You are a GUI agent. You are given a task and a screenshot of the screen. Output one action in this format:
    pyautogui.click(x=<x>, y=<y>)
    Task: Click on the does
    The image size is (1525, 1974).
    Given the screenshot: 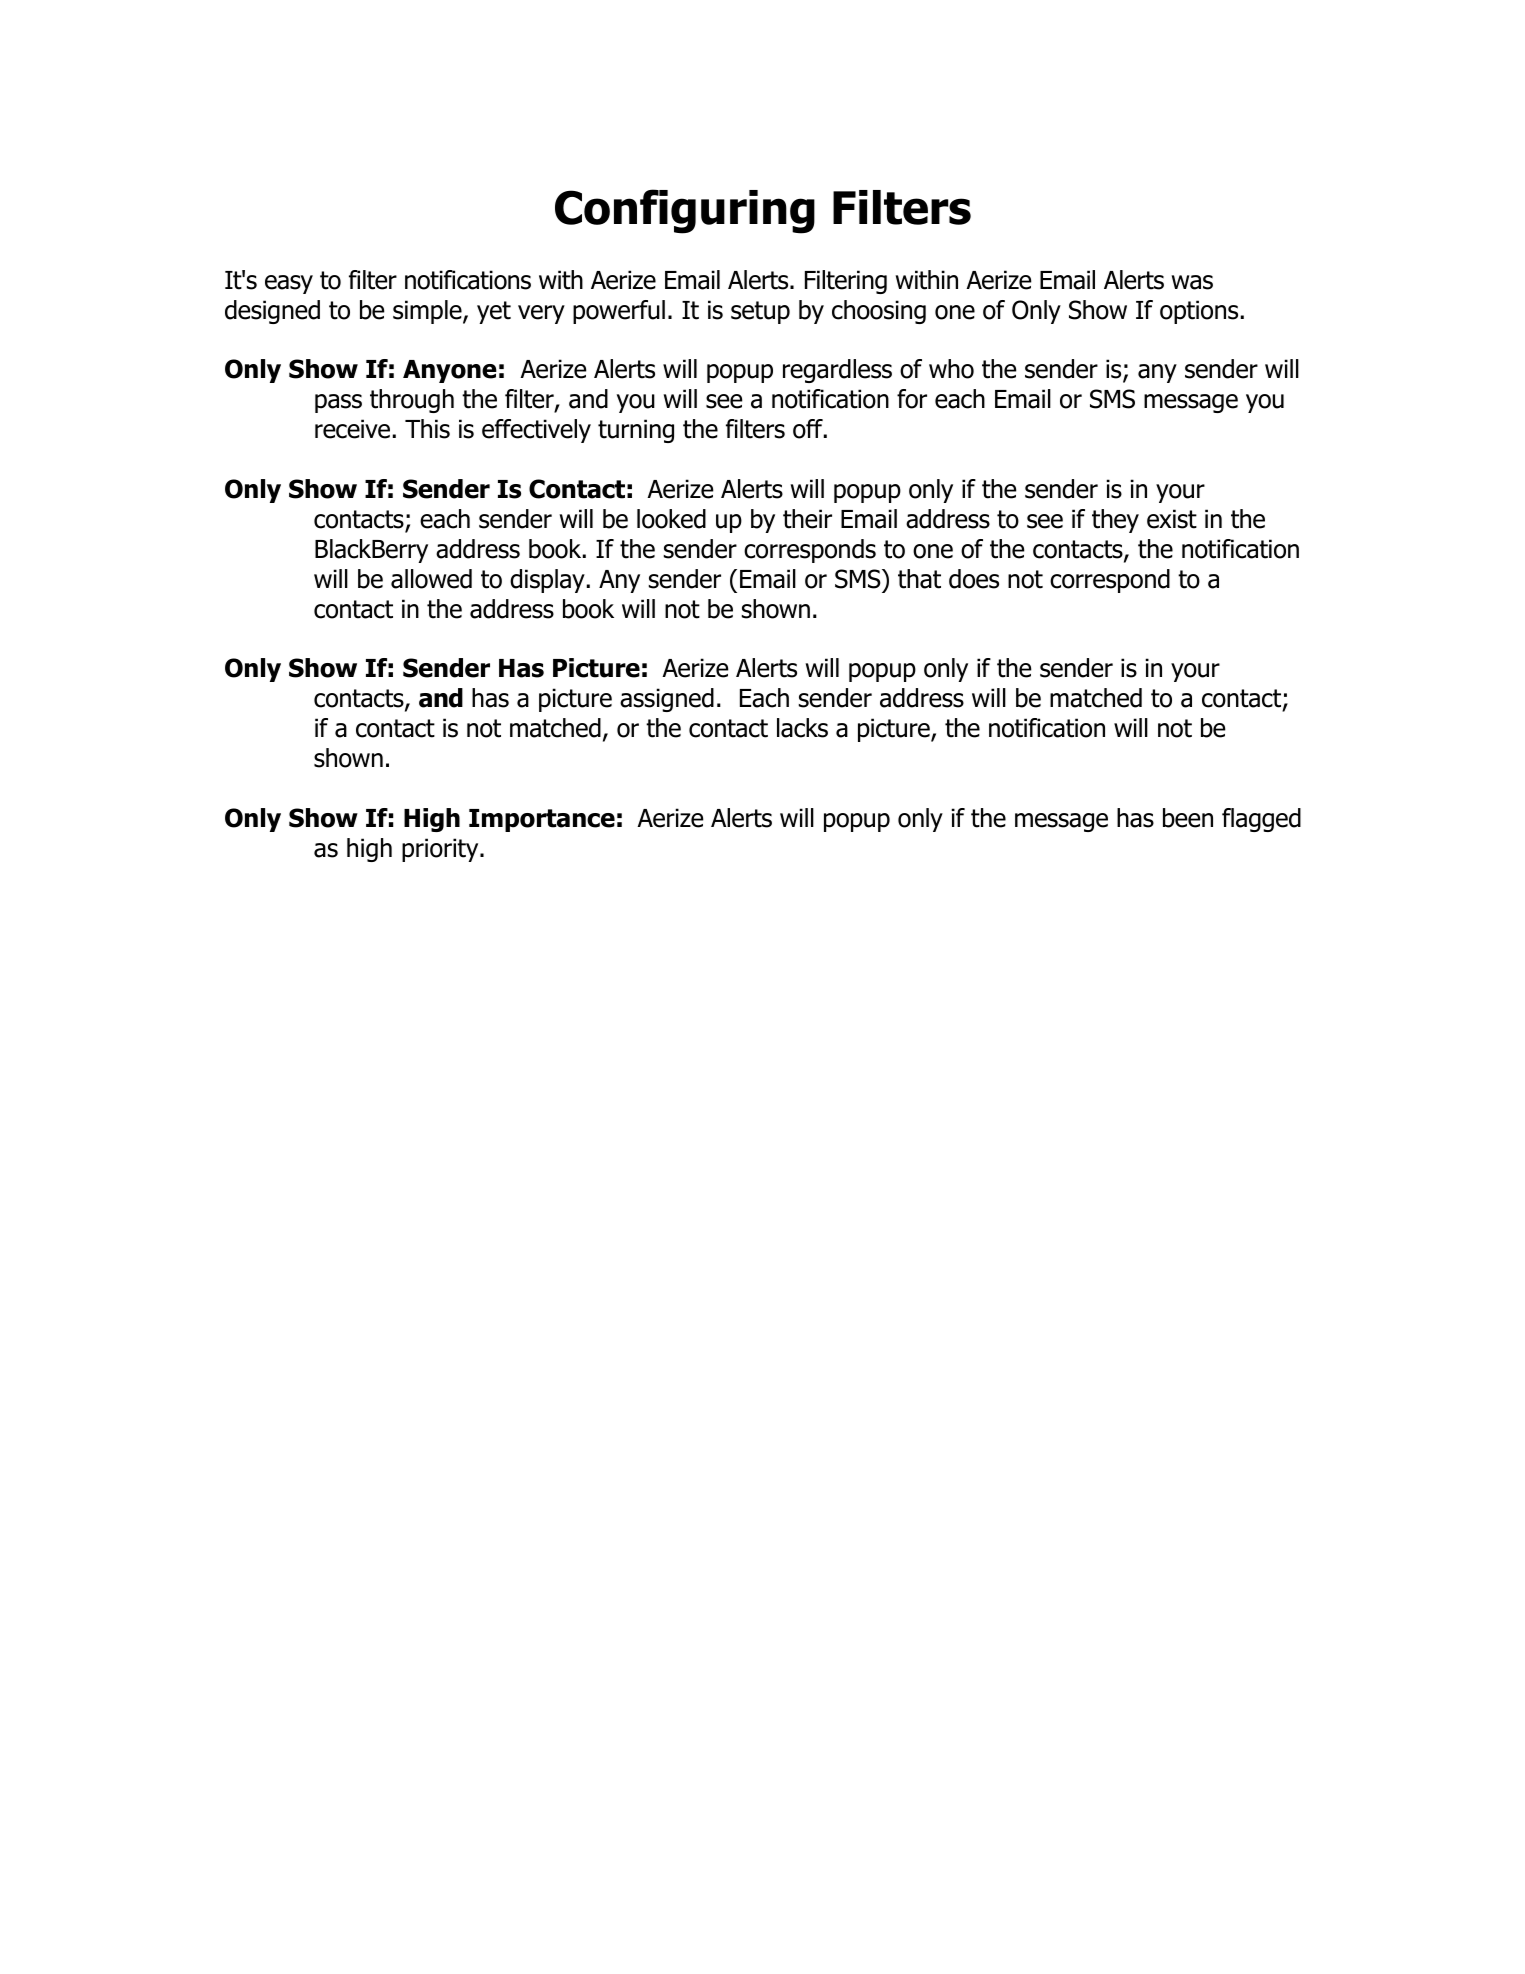 What is the action you would take?
    pyautogui.click(x=974, y=579)
